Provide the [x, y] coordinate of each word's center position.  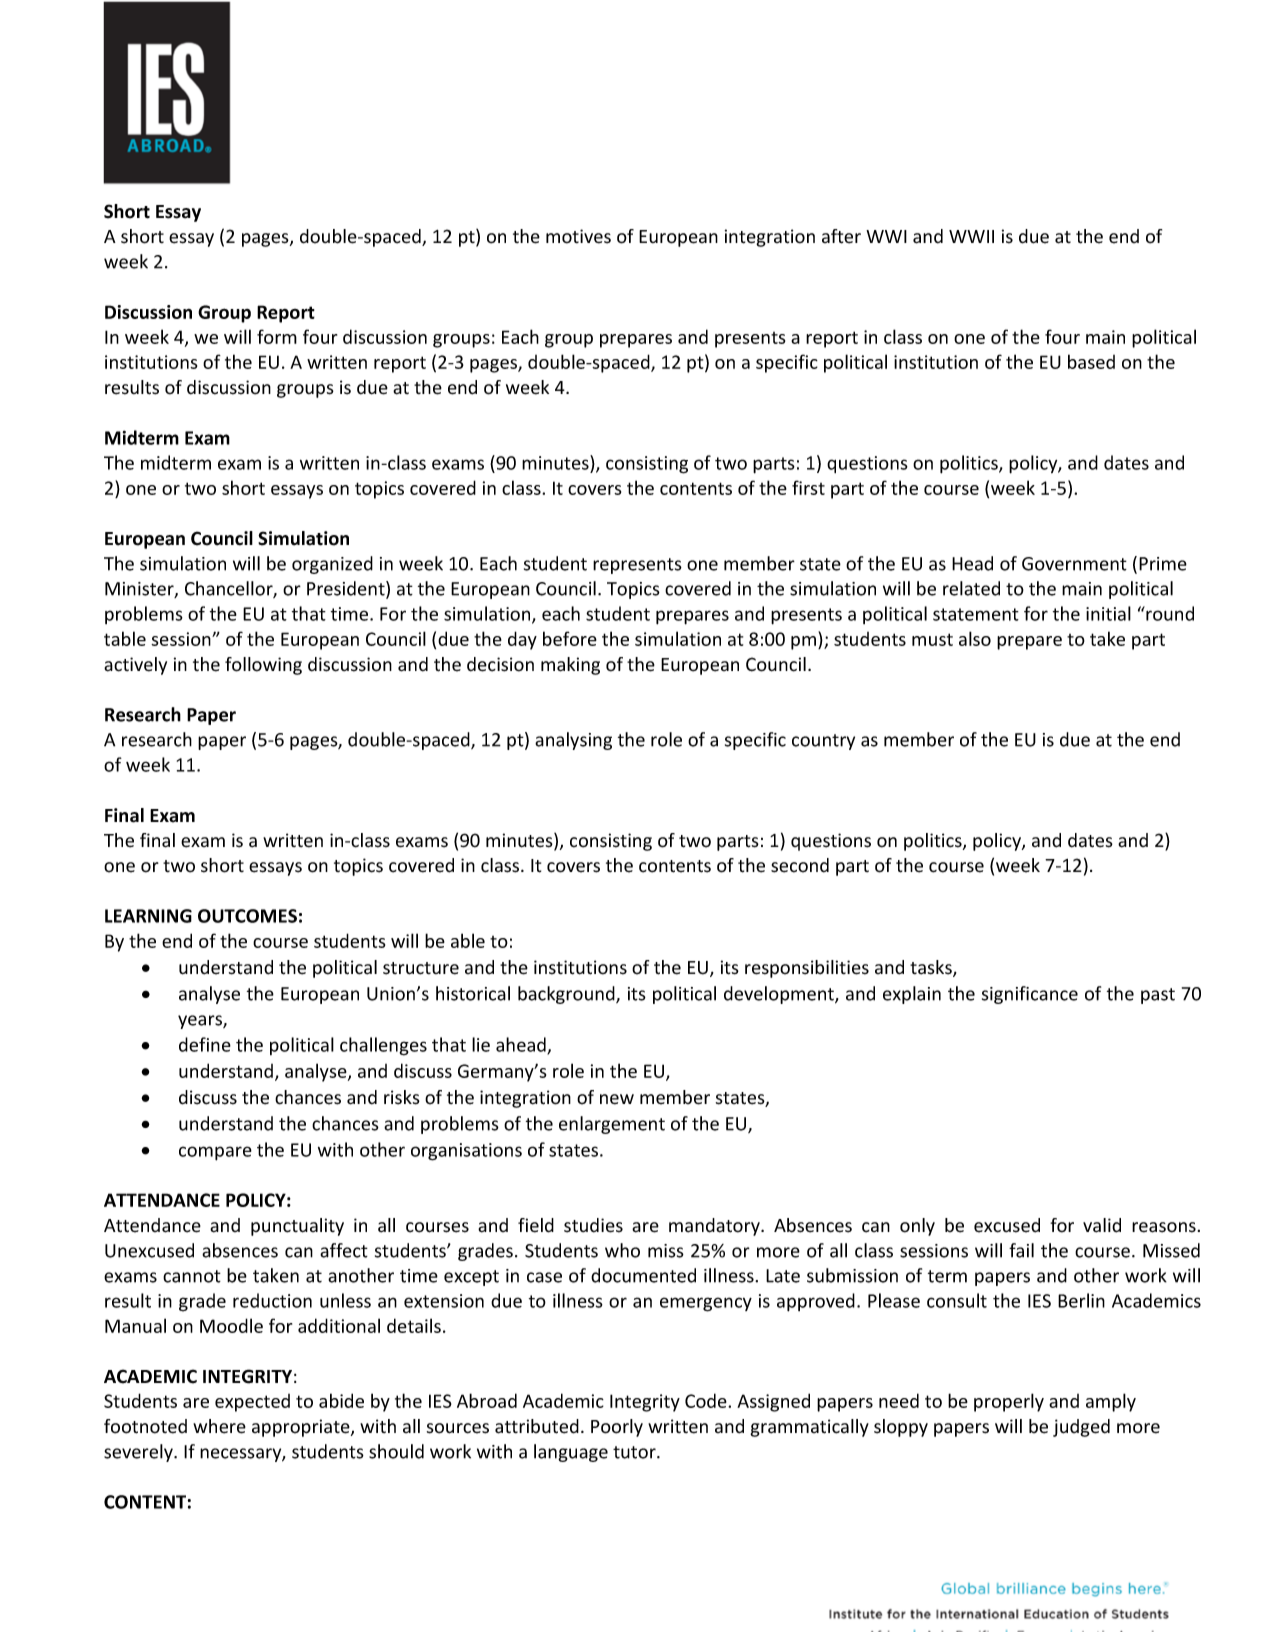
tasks [932, 968]
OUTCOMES [247, 916]
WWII [971, 236]
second [800, 865]
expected [252, 1403]
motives [578, 236]
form [277, 336]
